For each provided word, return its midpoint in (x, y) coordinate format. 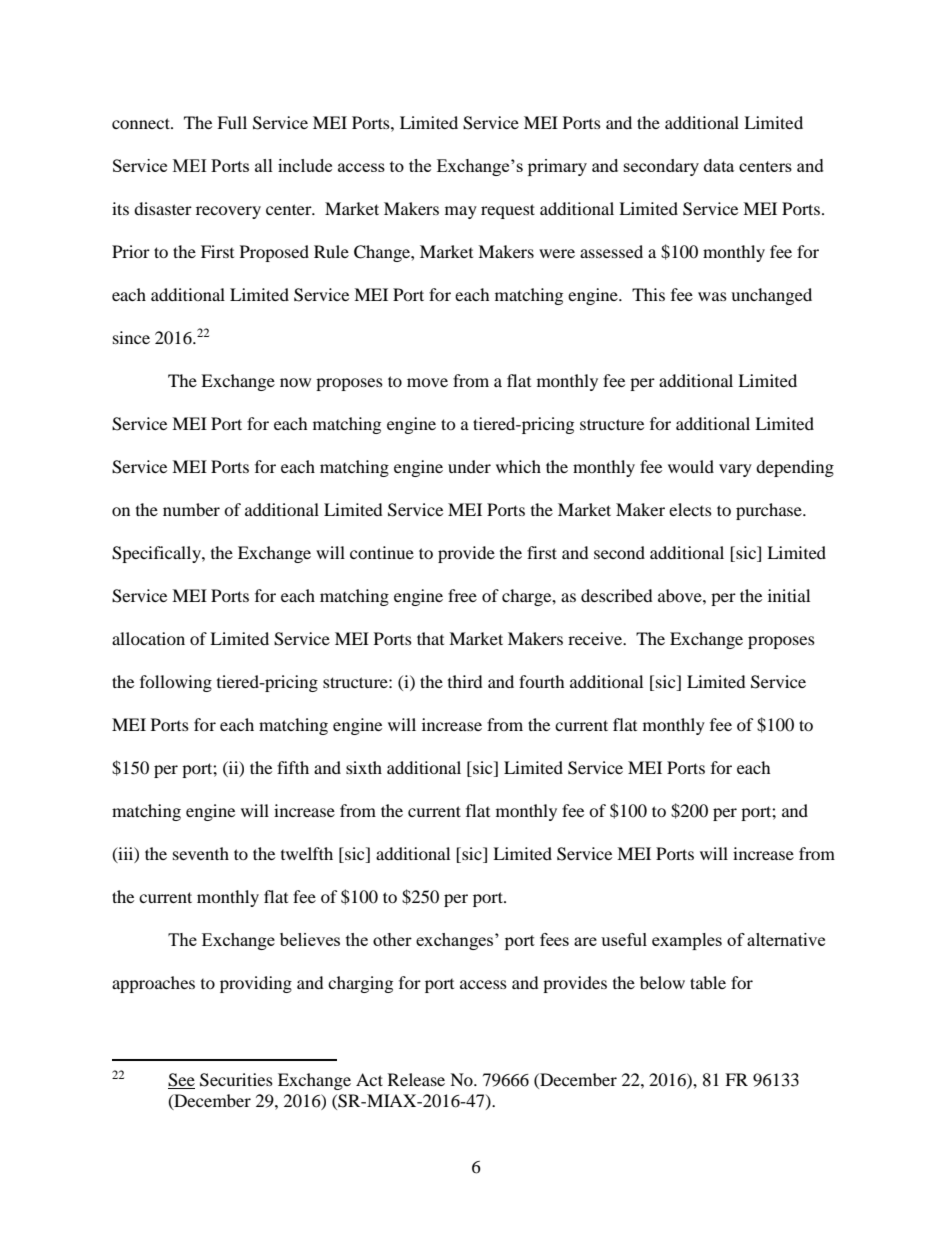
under (469, 466)
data (719, 165)
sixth (364, 767)
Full (232, 122)
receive (596, 638)
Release (416, 1079)
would (691, 466)
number (191, 509)
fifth (293, 767)
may (461, 212)
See (181, 1080)
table (708, 982)
